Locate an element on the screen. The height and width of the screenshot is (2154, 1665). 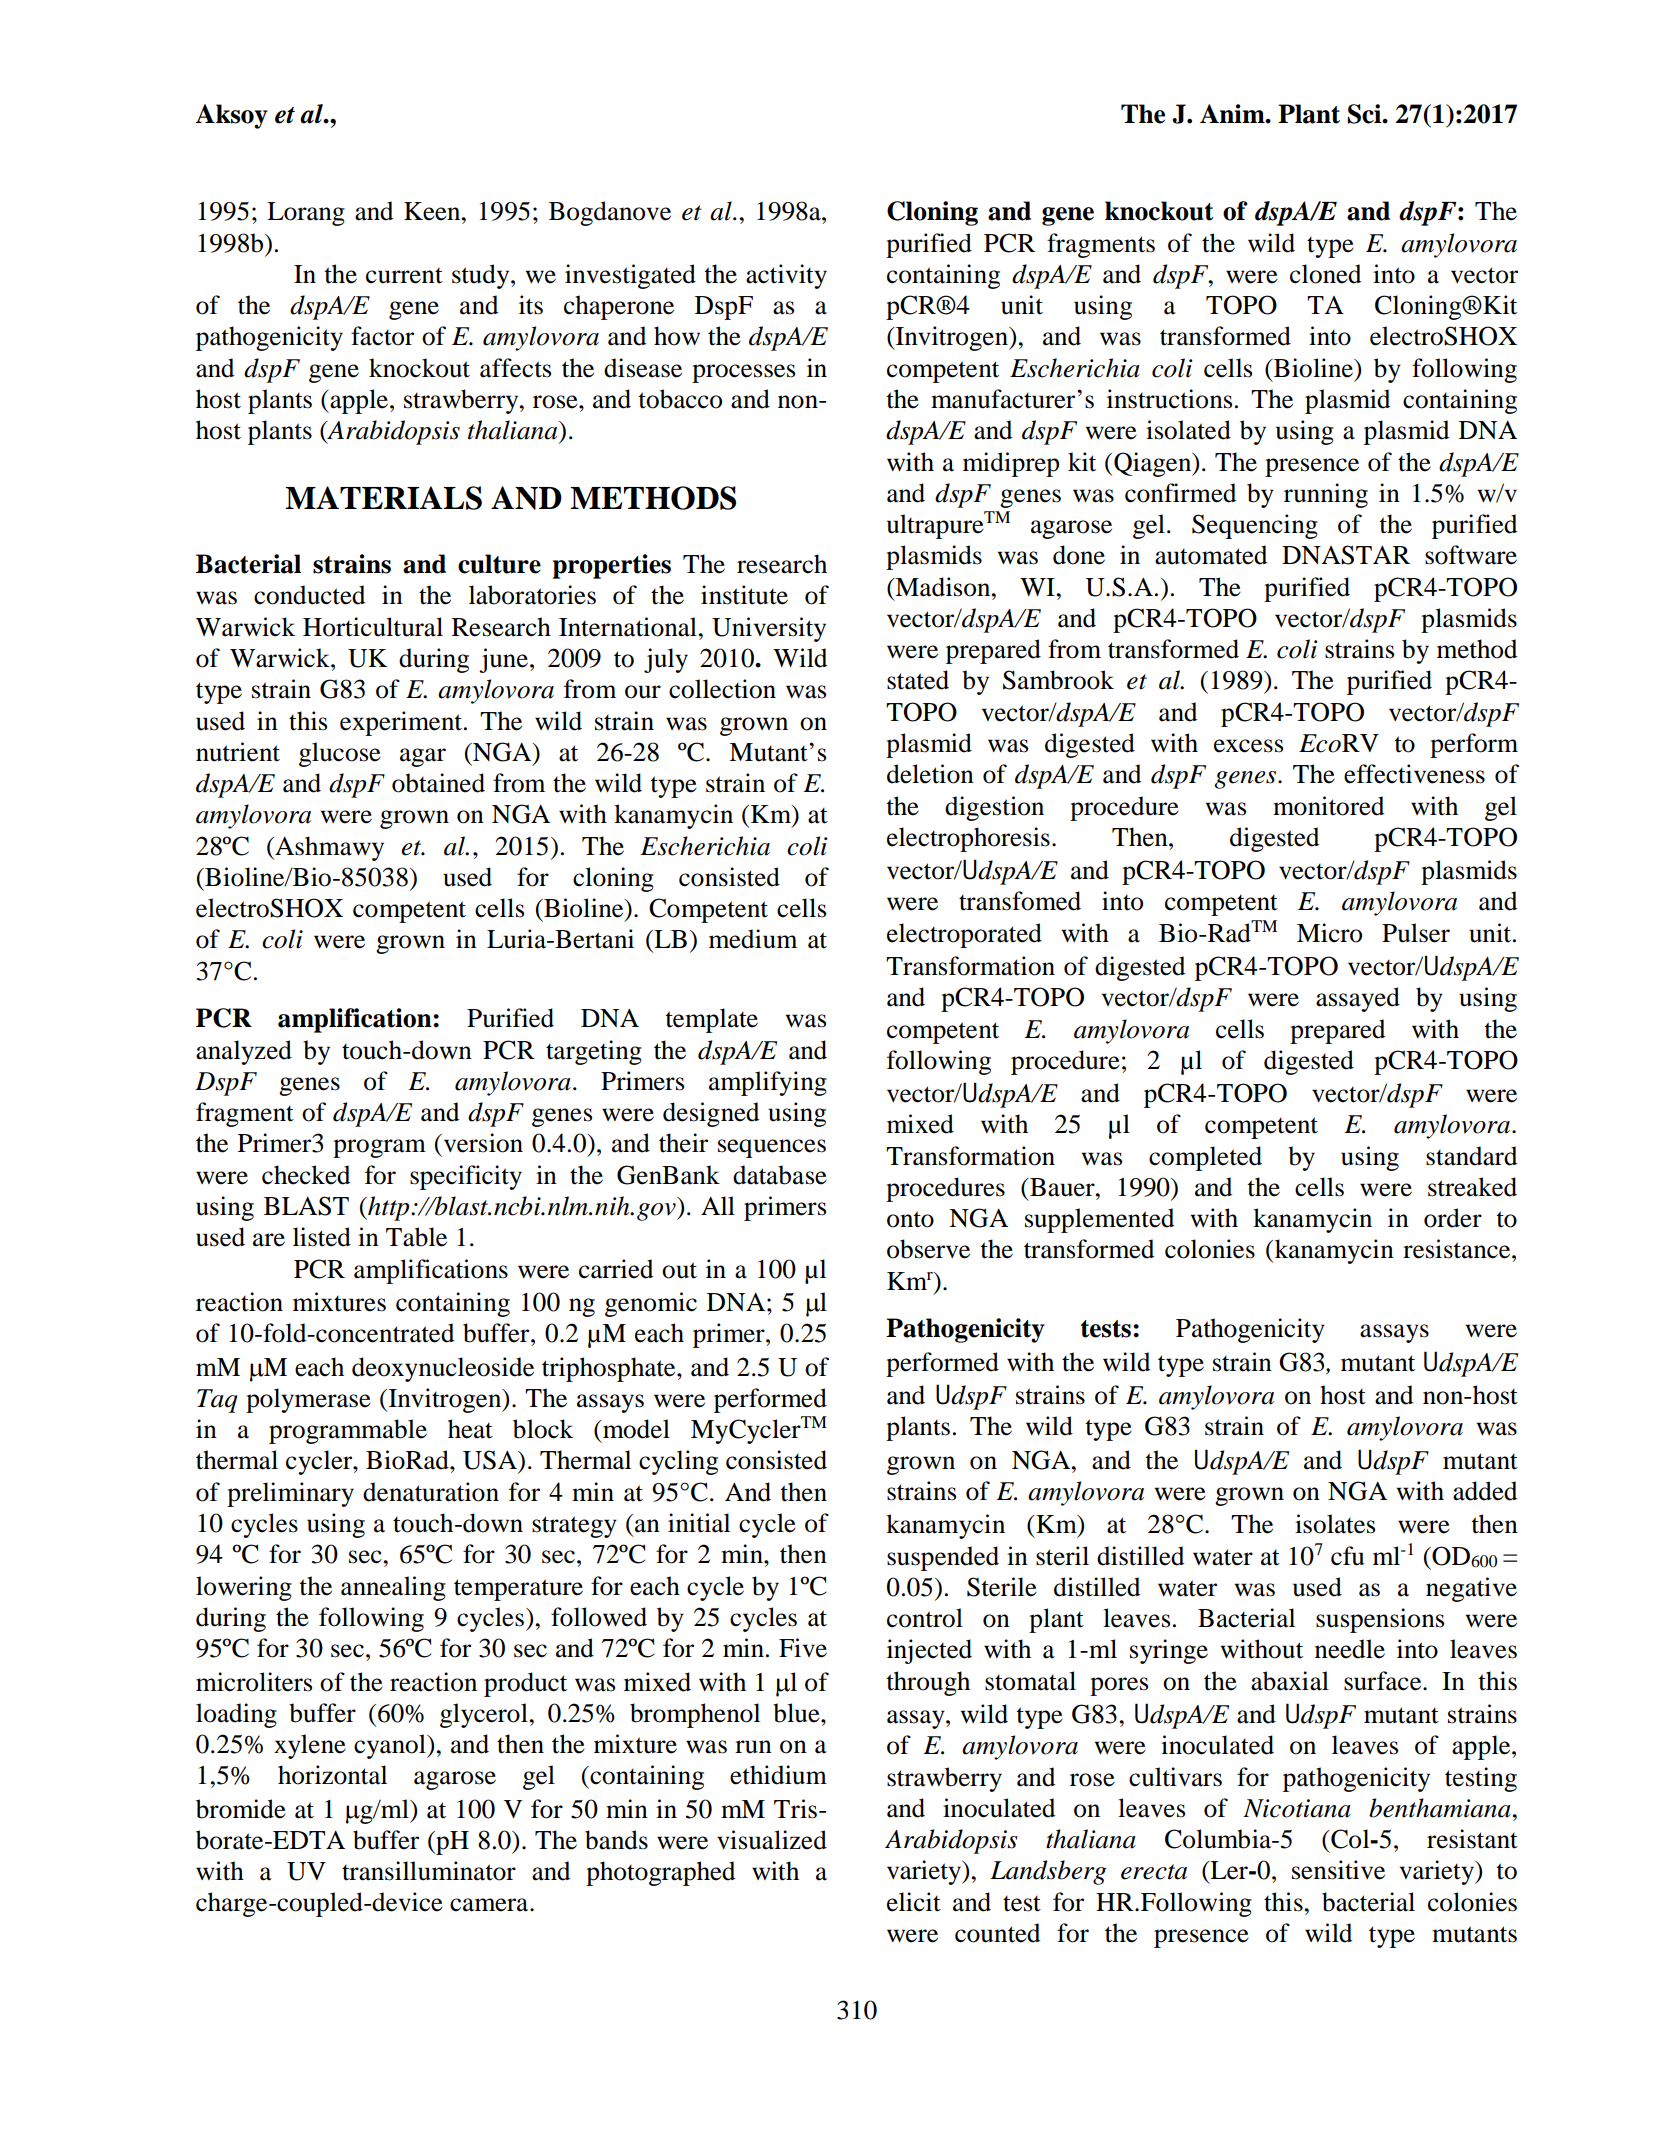
amplifying is located at coordinates (768, 1083).
